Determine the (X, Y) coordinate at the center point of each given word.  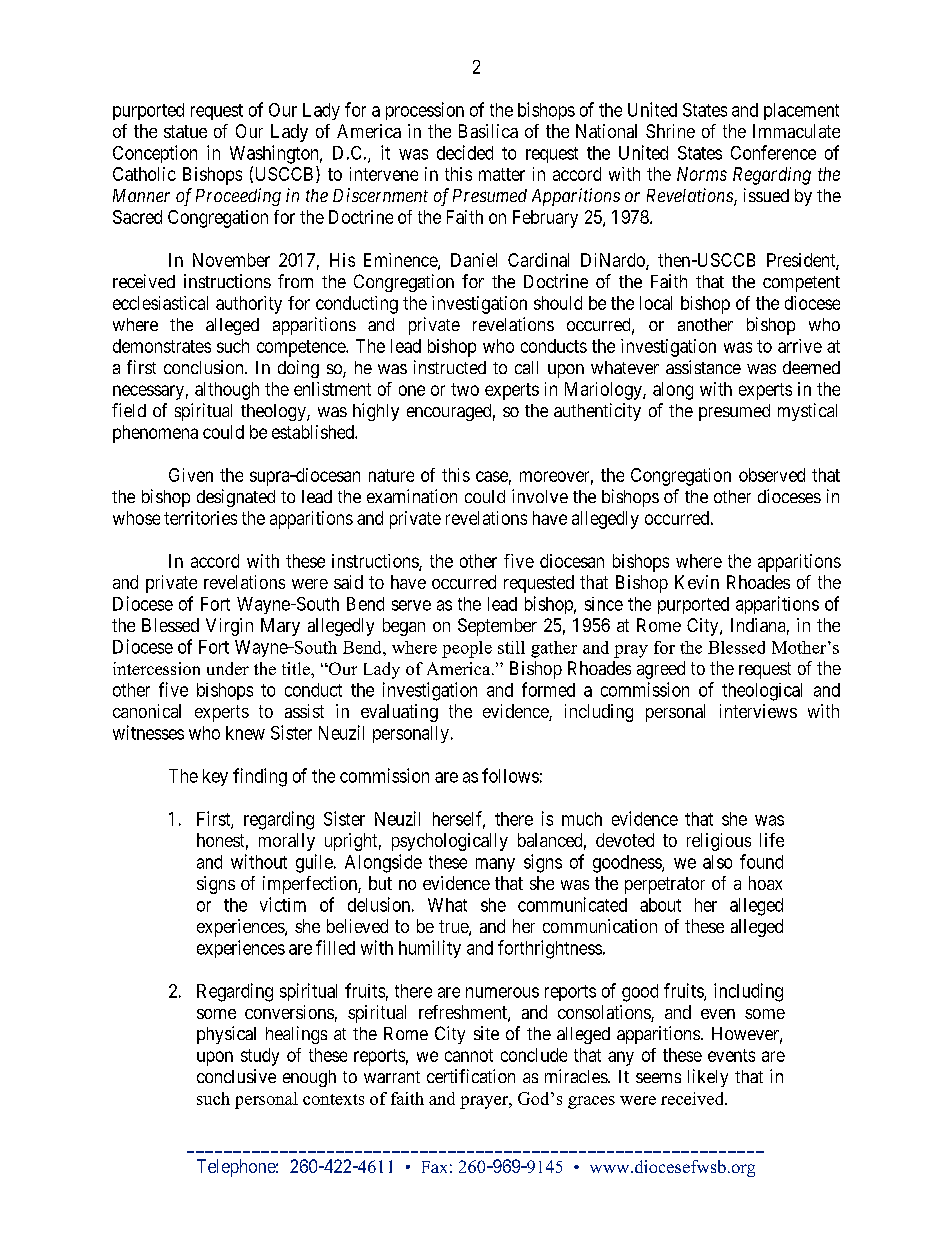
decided (465, 152)
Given (191, 475)
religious (719, 842)
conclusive (236, 1076)
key (215, 777)
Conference (773, 152)
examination (412, 496)
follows (510, 775)
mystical (807, 412)
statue (185, 131)
